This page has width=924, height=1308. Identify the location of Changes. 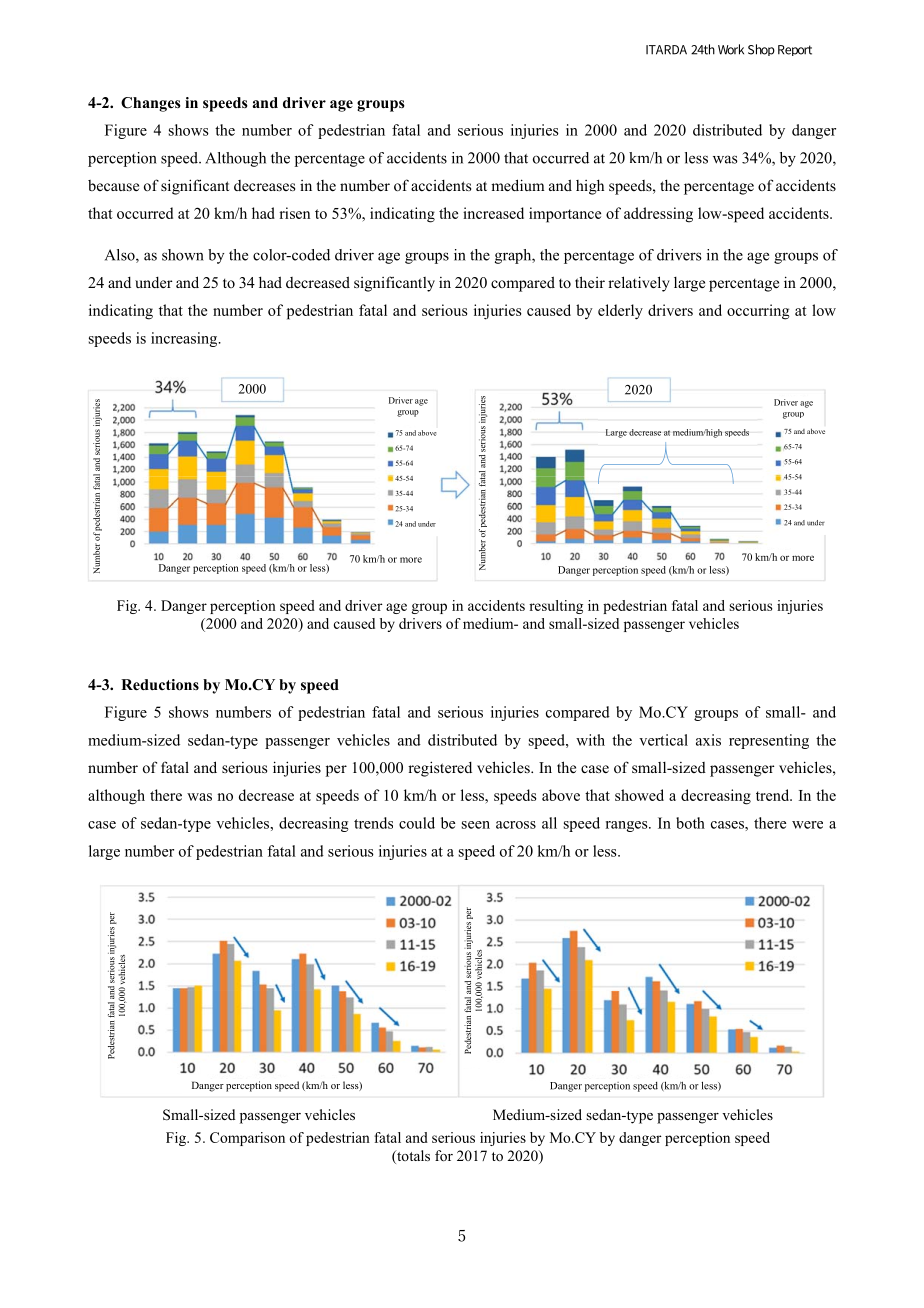
(151, 104).
